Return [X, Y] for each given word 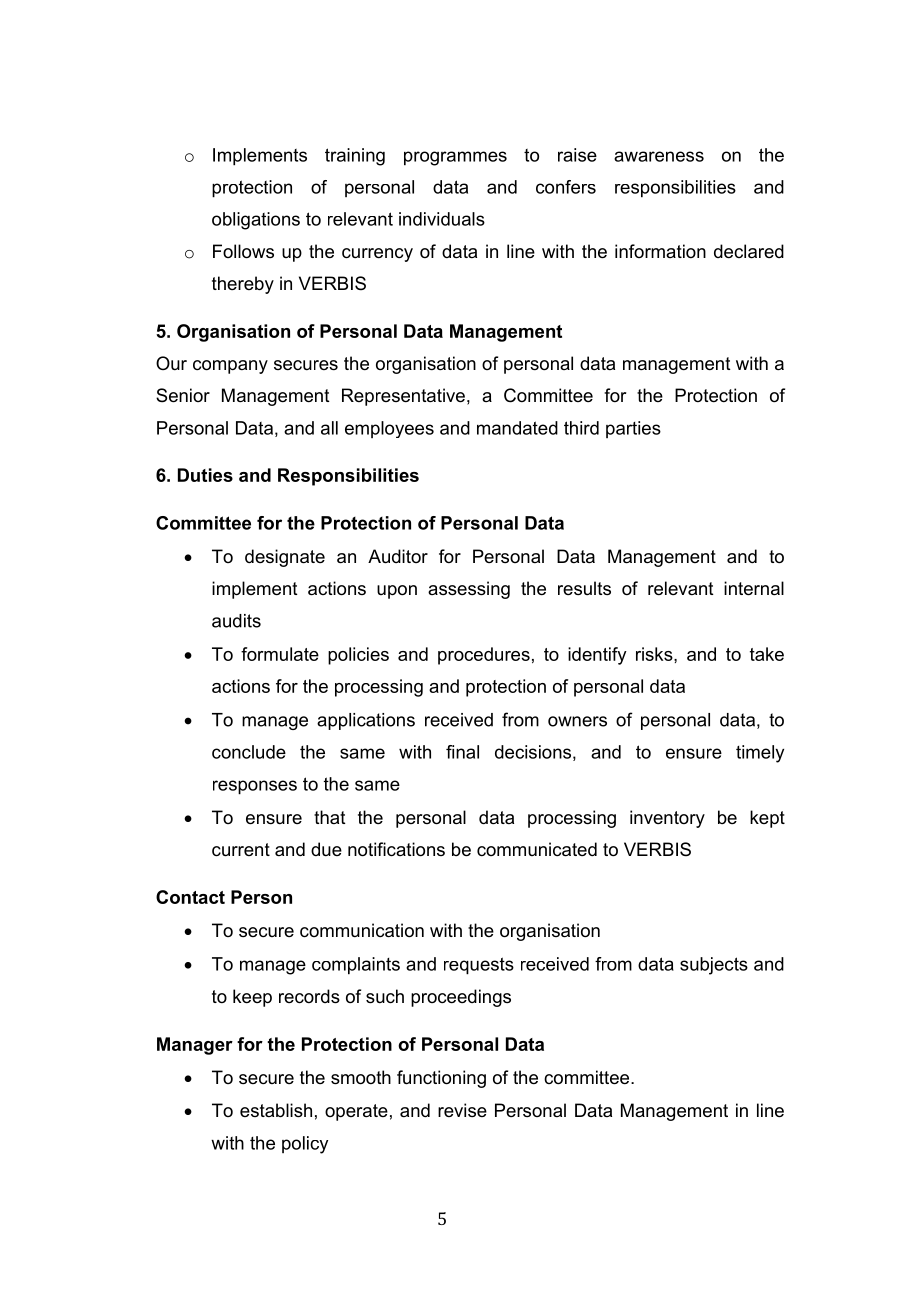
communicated [537, 849]
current [241, 850]
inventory [667, 819]
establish [276, 1110]
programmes [455, 158]
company [230, 367]
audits [236, 621]
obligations [256, 221]
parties [633, 429]
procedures [484, 656]
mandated [517, 428]
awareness [659, 156]
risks [655, 654]
